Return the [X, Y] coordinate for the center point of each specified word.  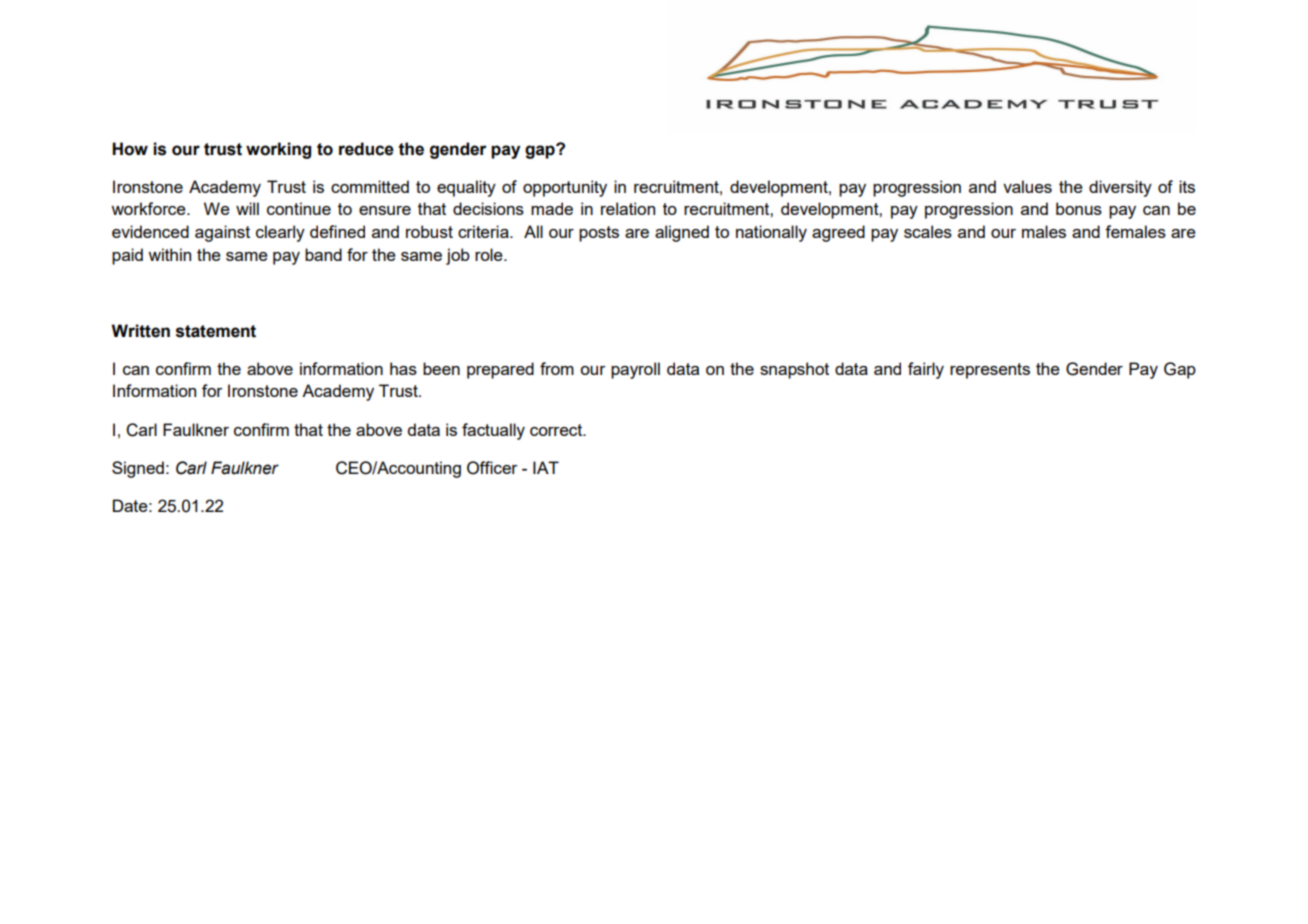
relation [628, 208]
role [490, 254]
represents [990, 371]
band [323, 254]
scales [928, 231]
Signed [138, 469]
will [247, 208]
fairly [926, 370]
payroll [635, 370]
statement [216, 331]
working [278, 150]
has [403, 368]
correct [557, 430]
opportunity [565, 188]
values [1027, 186]
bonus [1079, 208]
